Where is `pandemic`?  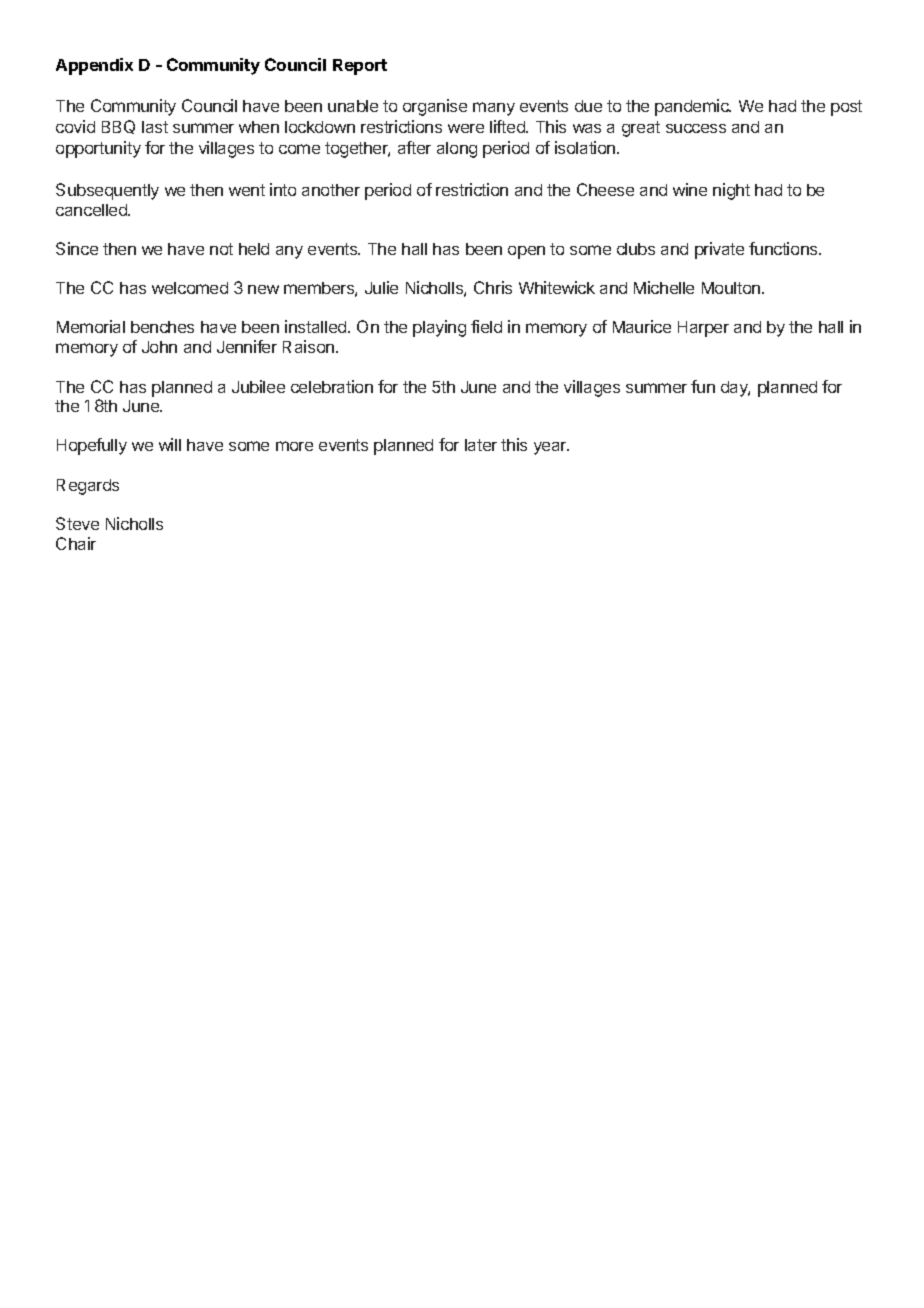 pandemic is located at coordinates (693, 107).
